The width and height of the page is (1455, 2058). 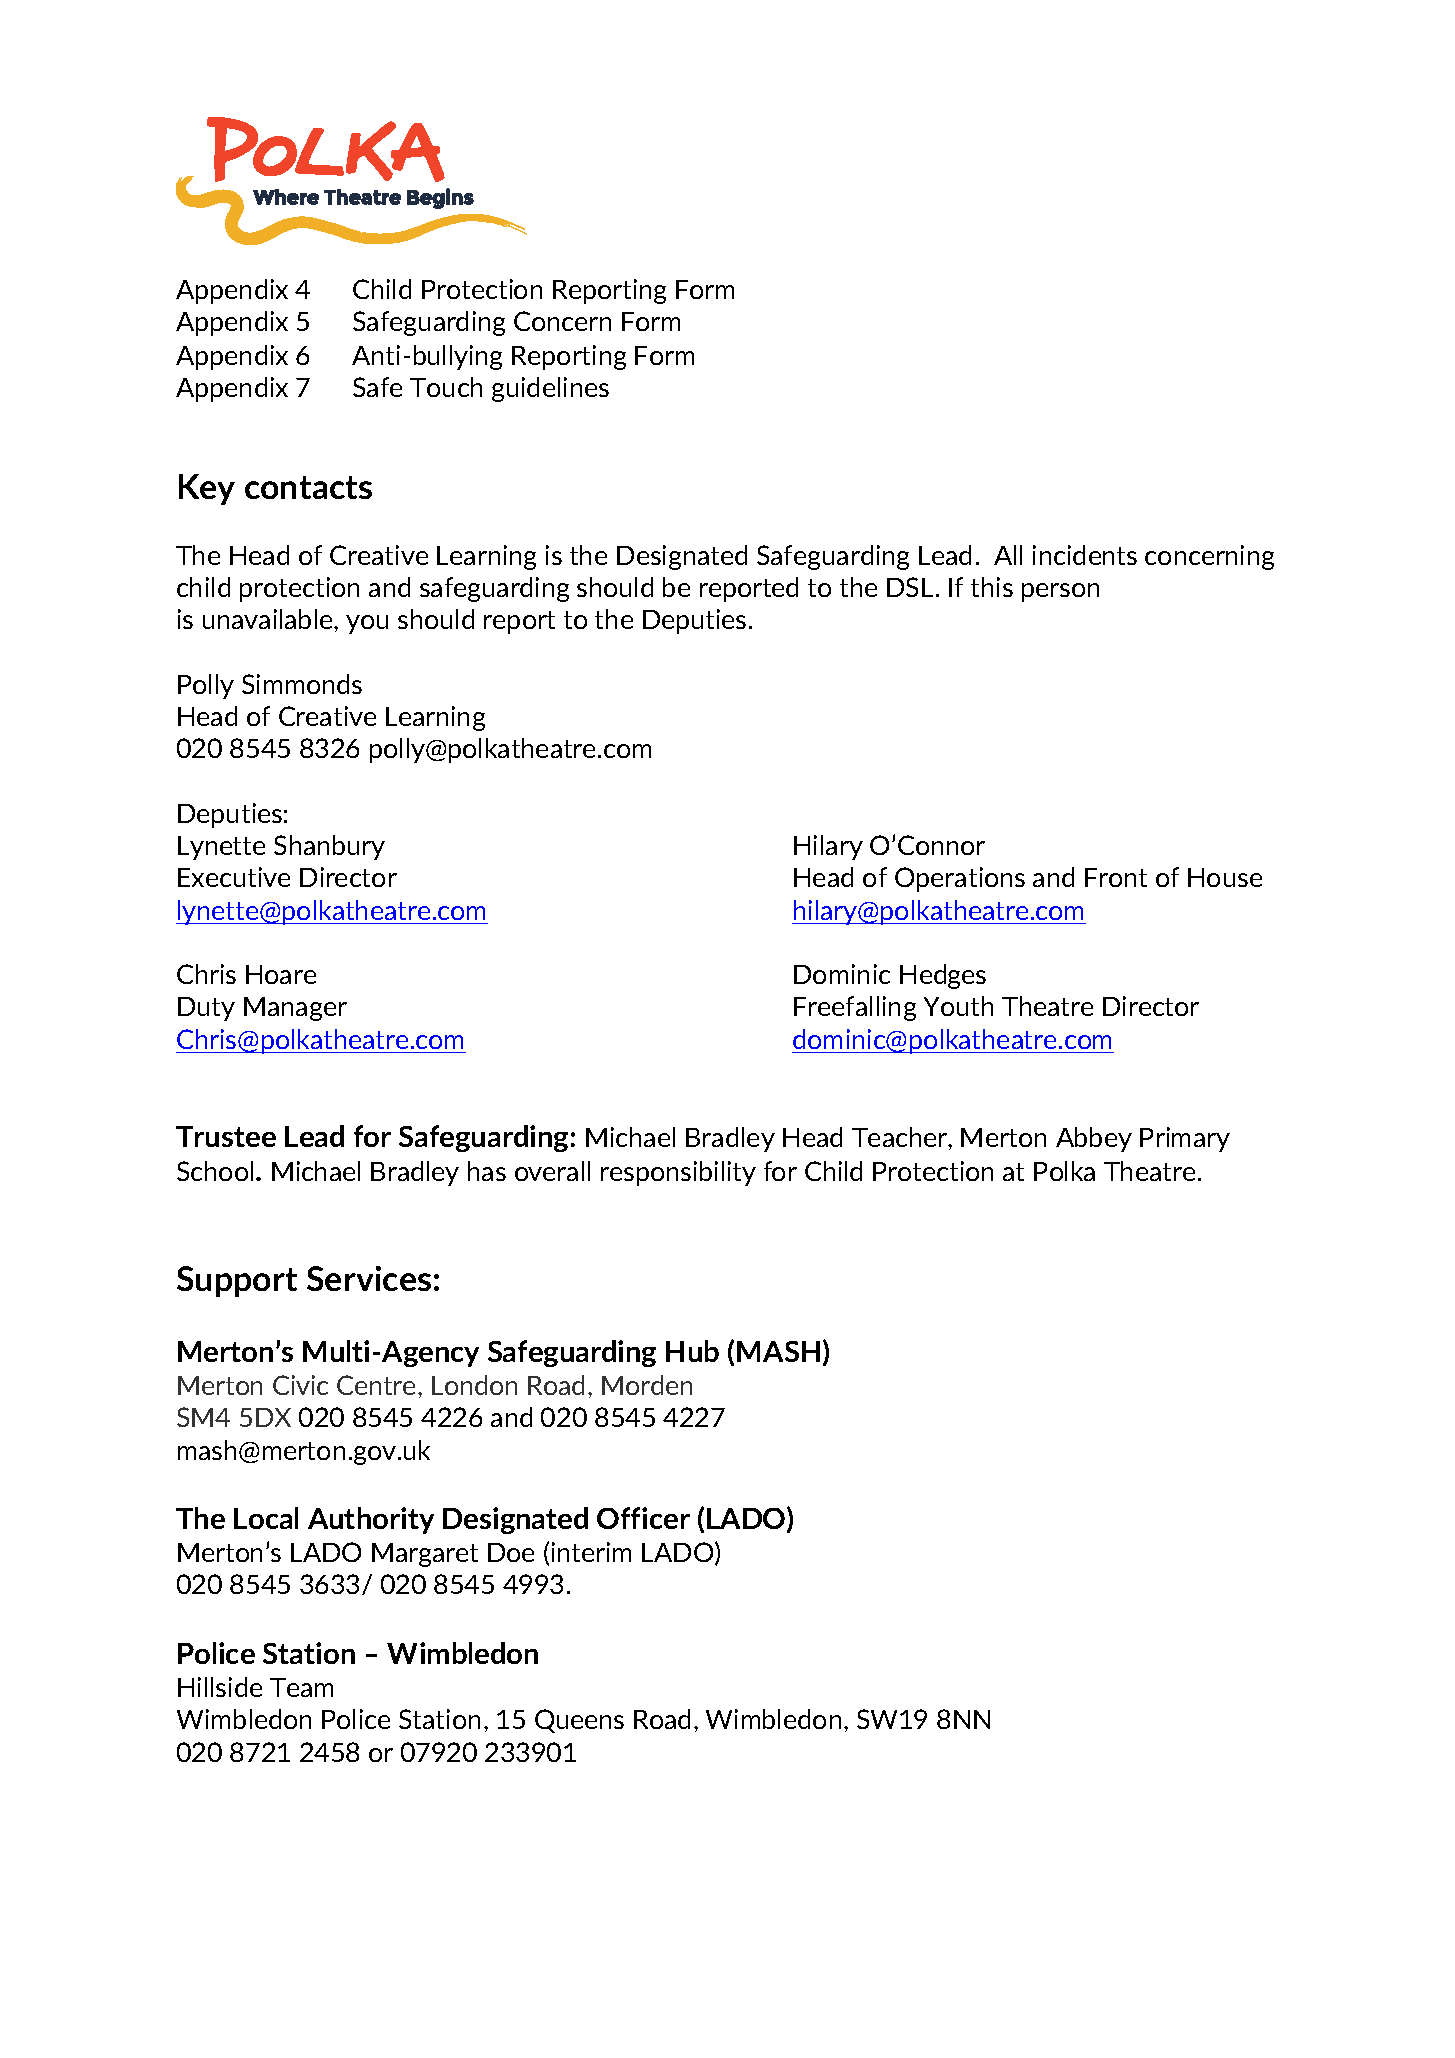 What do you see at coordinates (550, 389) in the page?
I see `guidelines` at bounding box center [550, 389].
